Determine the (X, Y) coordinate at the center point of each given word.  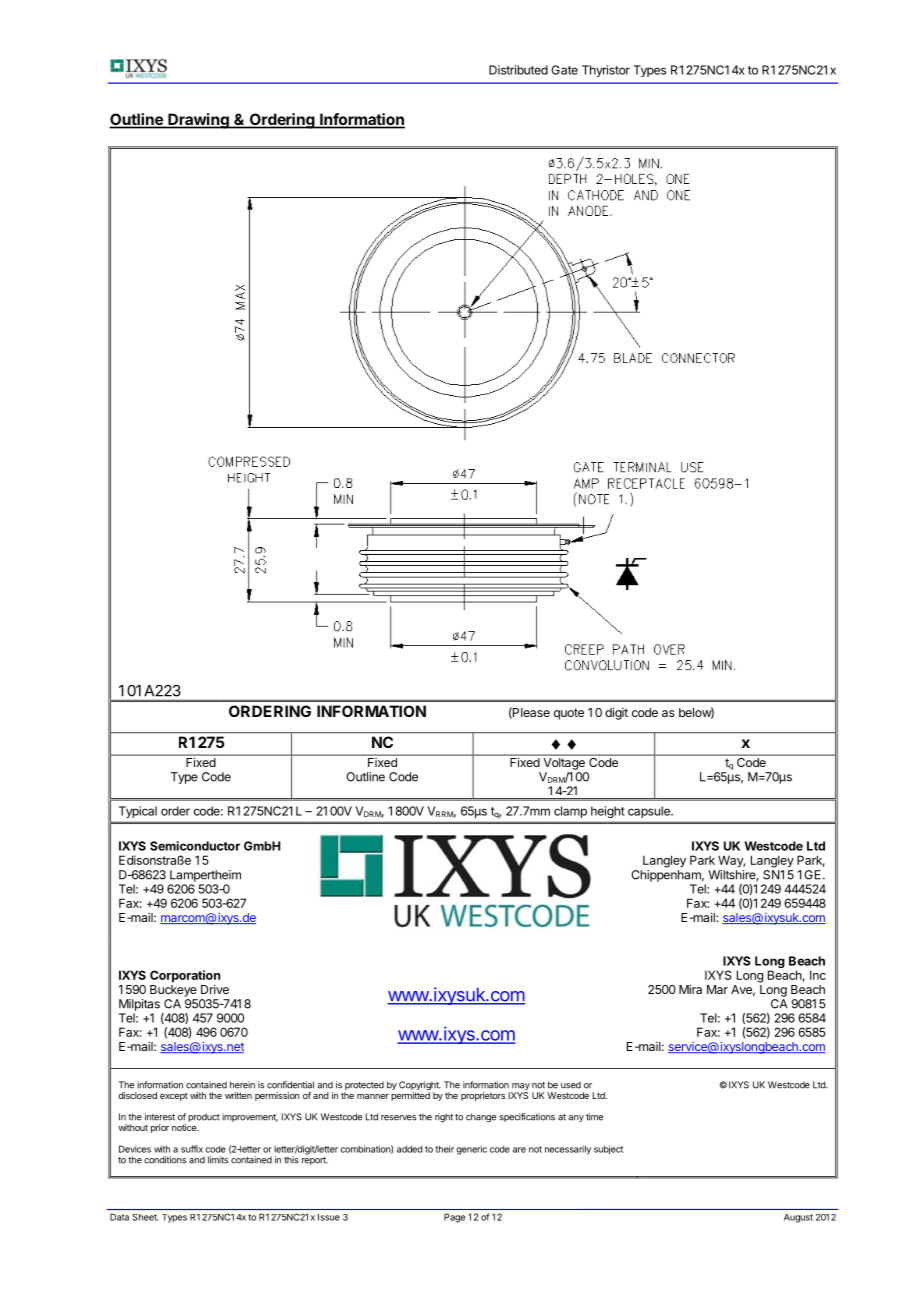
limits (218, 1160)
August (798, 1218)
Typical (138, 812)
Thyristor (606, 71)
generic (471, 1150)
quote (569, 714)
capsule (650, 812)
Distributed (518, 70)
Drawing (198, 121)
